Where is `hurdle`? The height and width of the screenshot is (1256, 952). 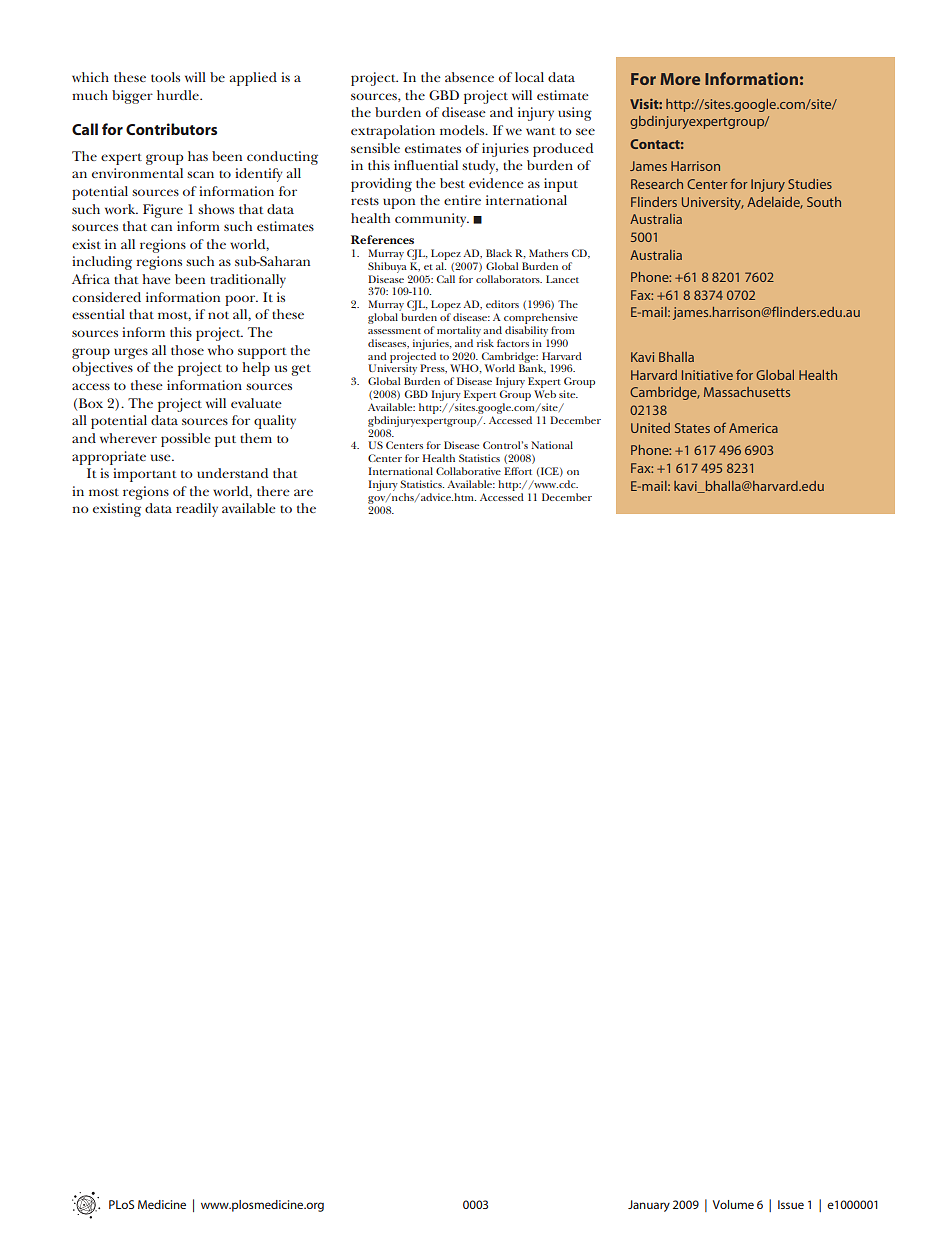
hurdle is located at coordinates (179, 95).
